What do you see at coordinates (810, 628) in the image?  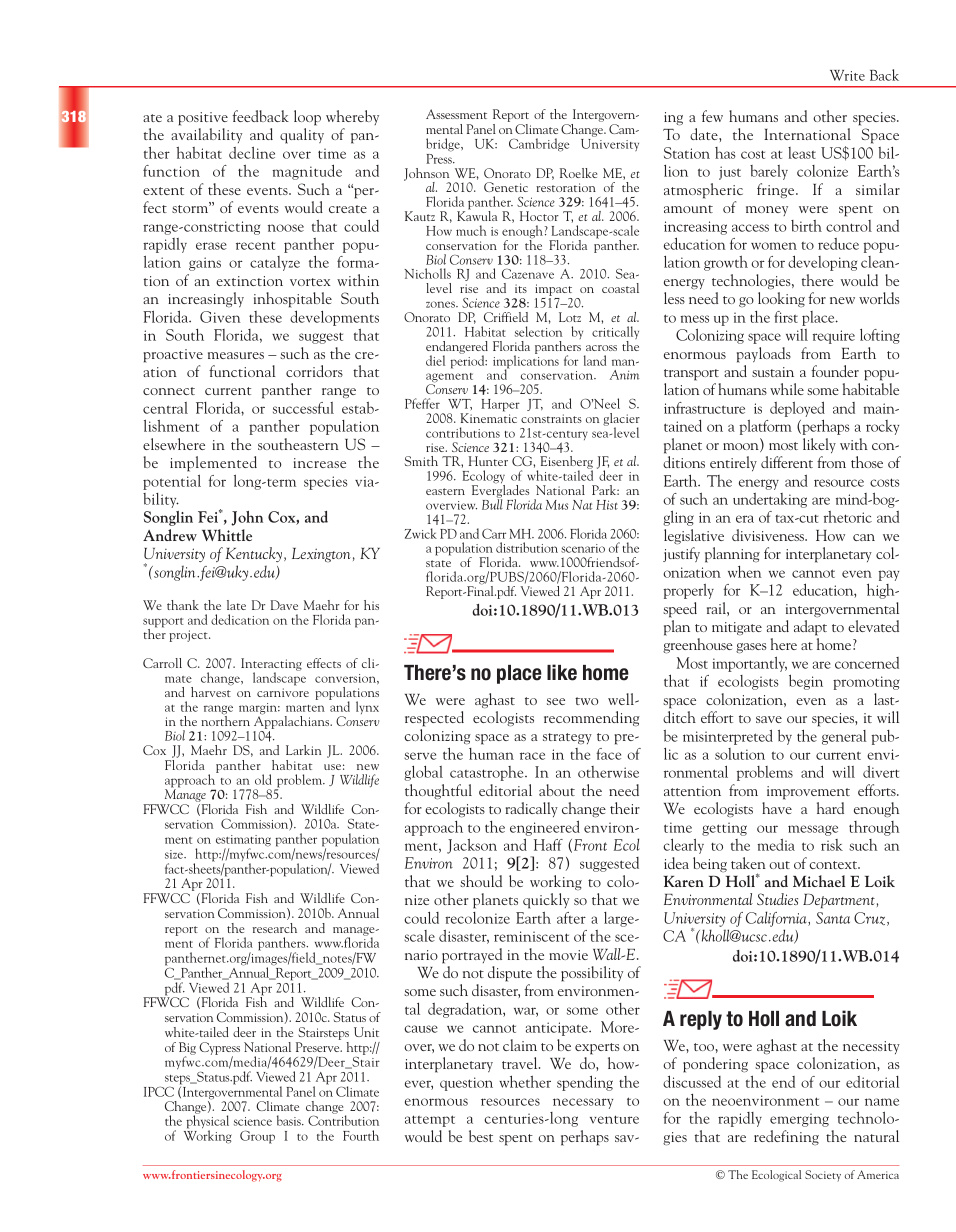 I see `adapt` at bounding box center [810, 628].
